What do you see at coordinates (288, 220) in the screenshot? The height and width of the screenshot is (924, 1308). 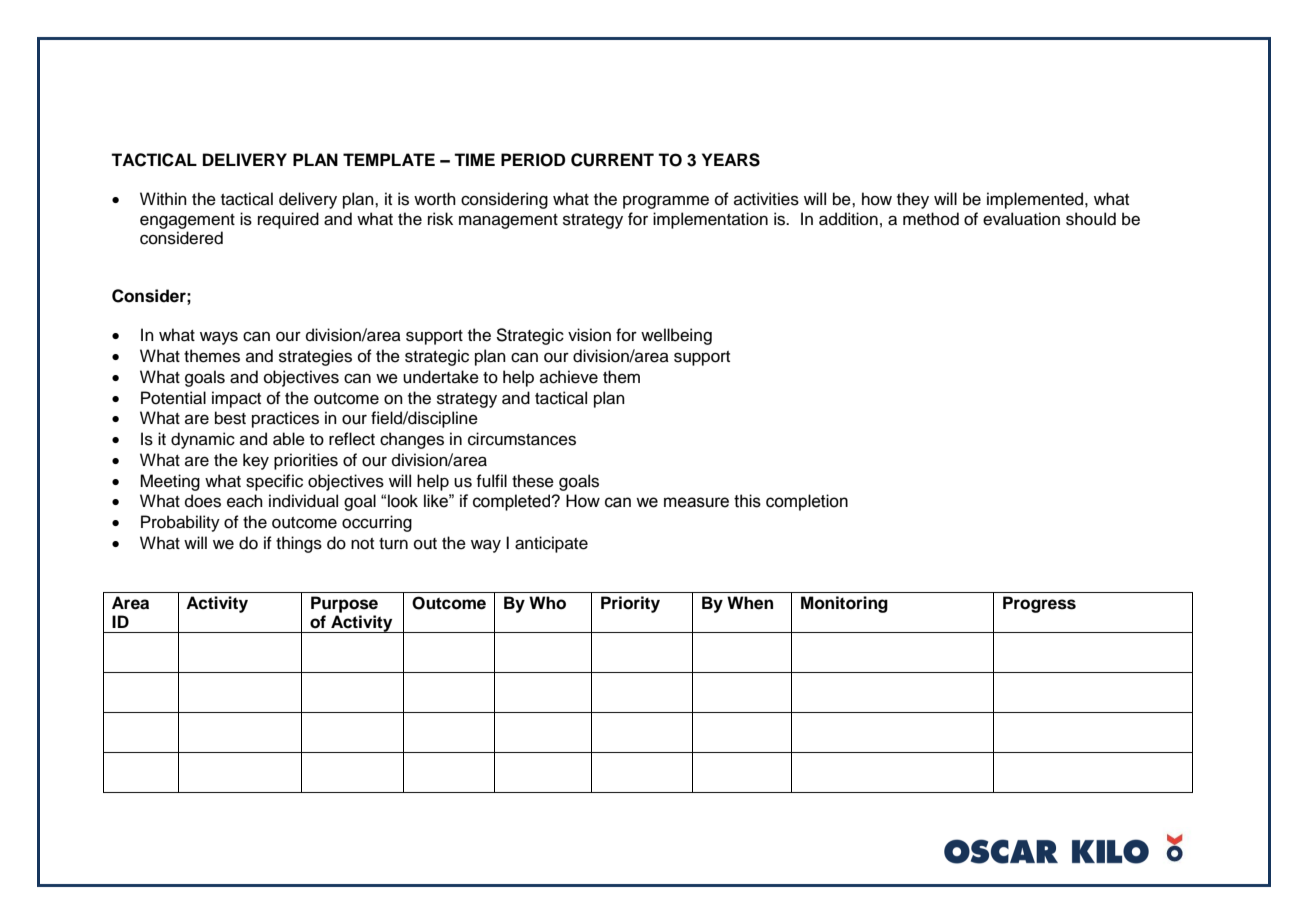 I see `required` at bounding box center [288, 220].
